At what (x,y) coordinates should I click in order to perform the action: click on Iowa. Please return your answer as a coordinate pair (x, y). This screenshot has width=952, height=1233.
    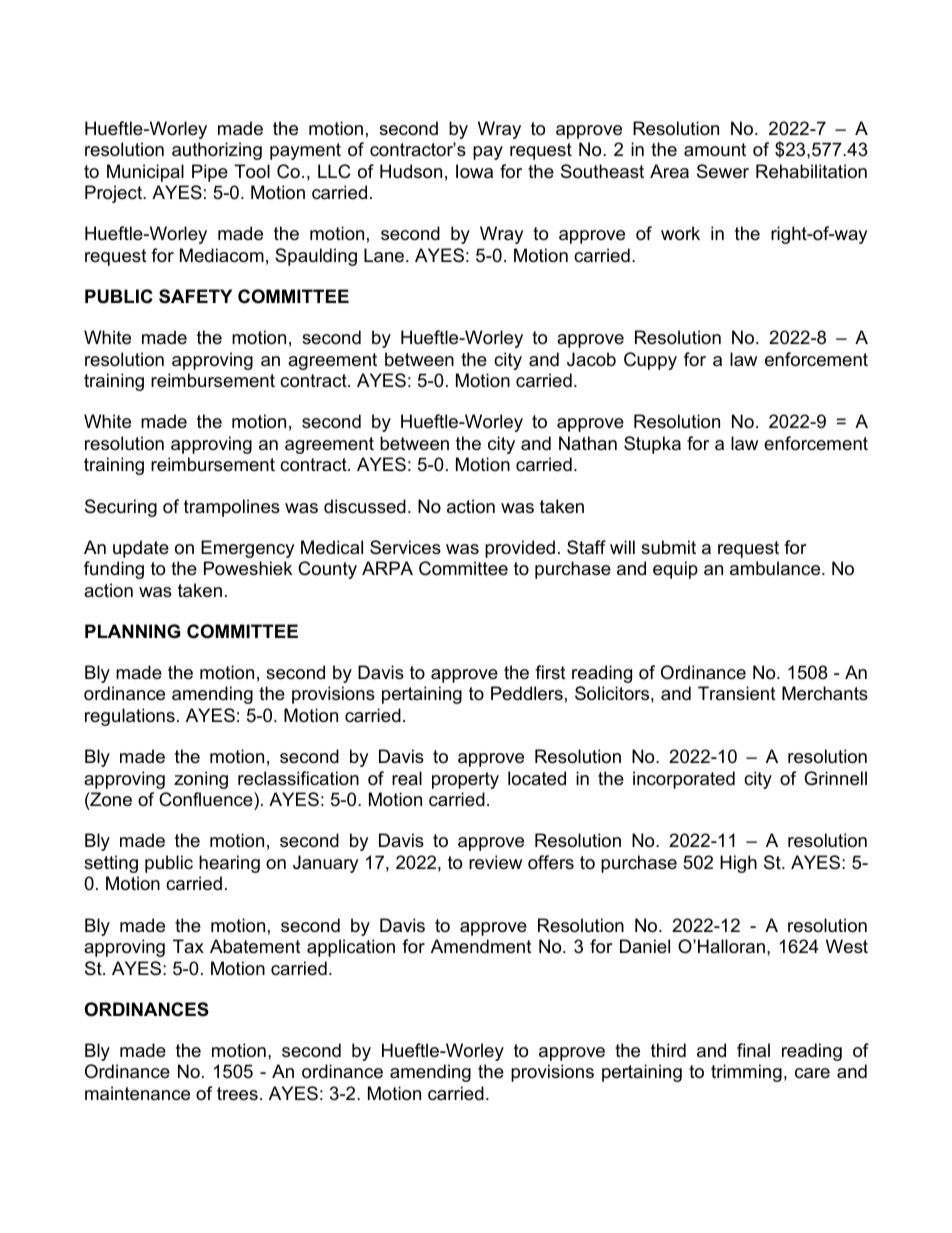
    Looking at the image, I should click on (474, 171).
